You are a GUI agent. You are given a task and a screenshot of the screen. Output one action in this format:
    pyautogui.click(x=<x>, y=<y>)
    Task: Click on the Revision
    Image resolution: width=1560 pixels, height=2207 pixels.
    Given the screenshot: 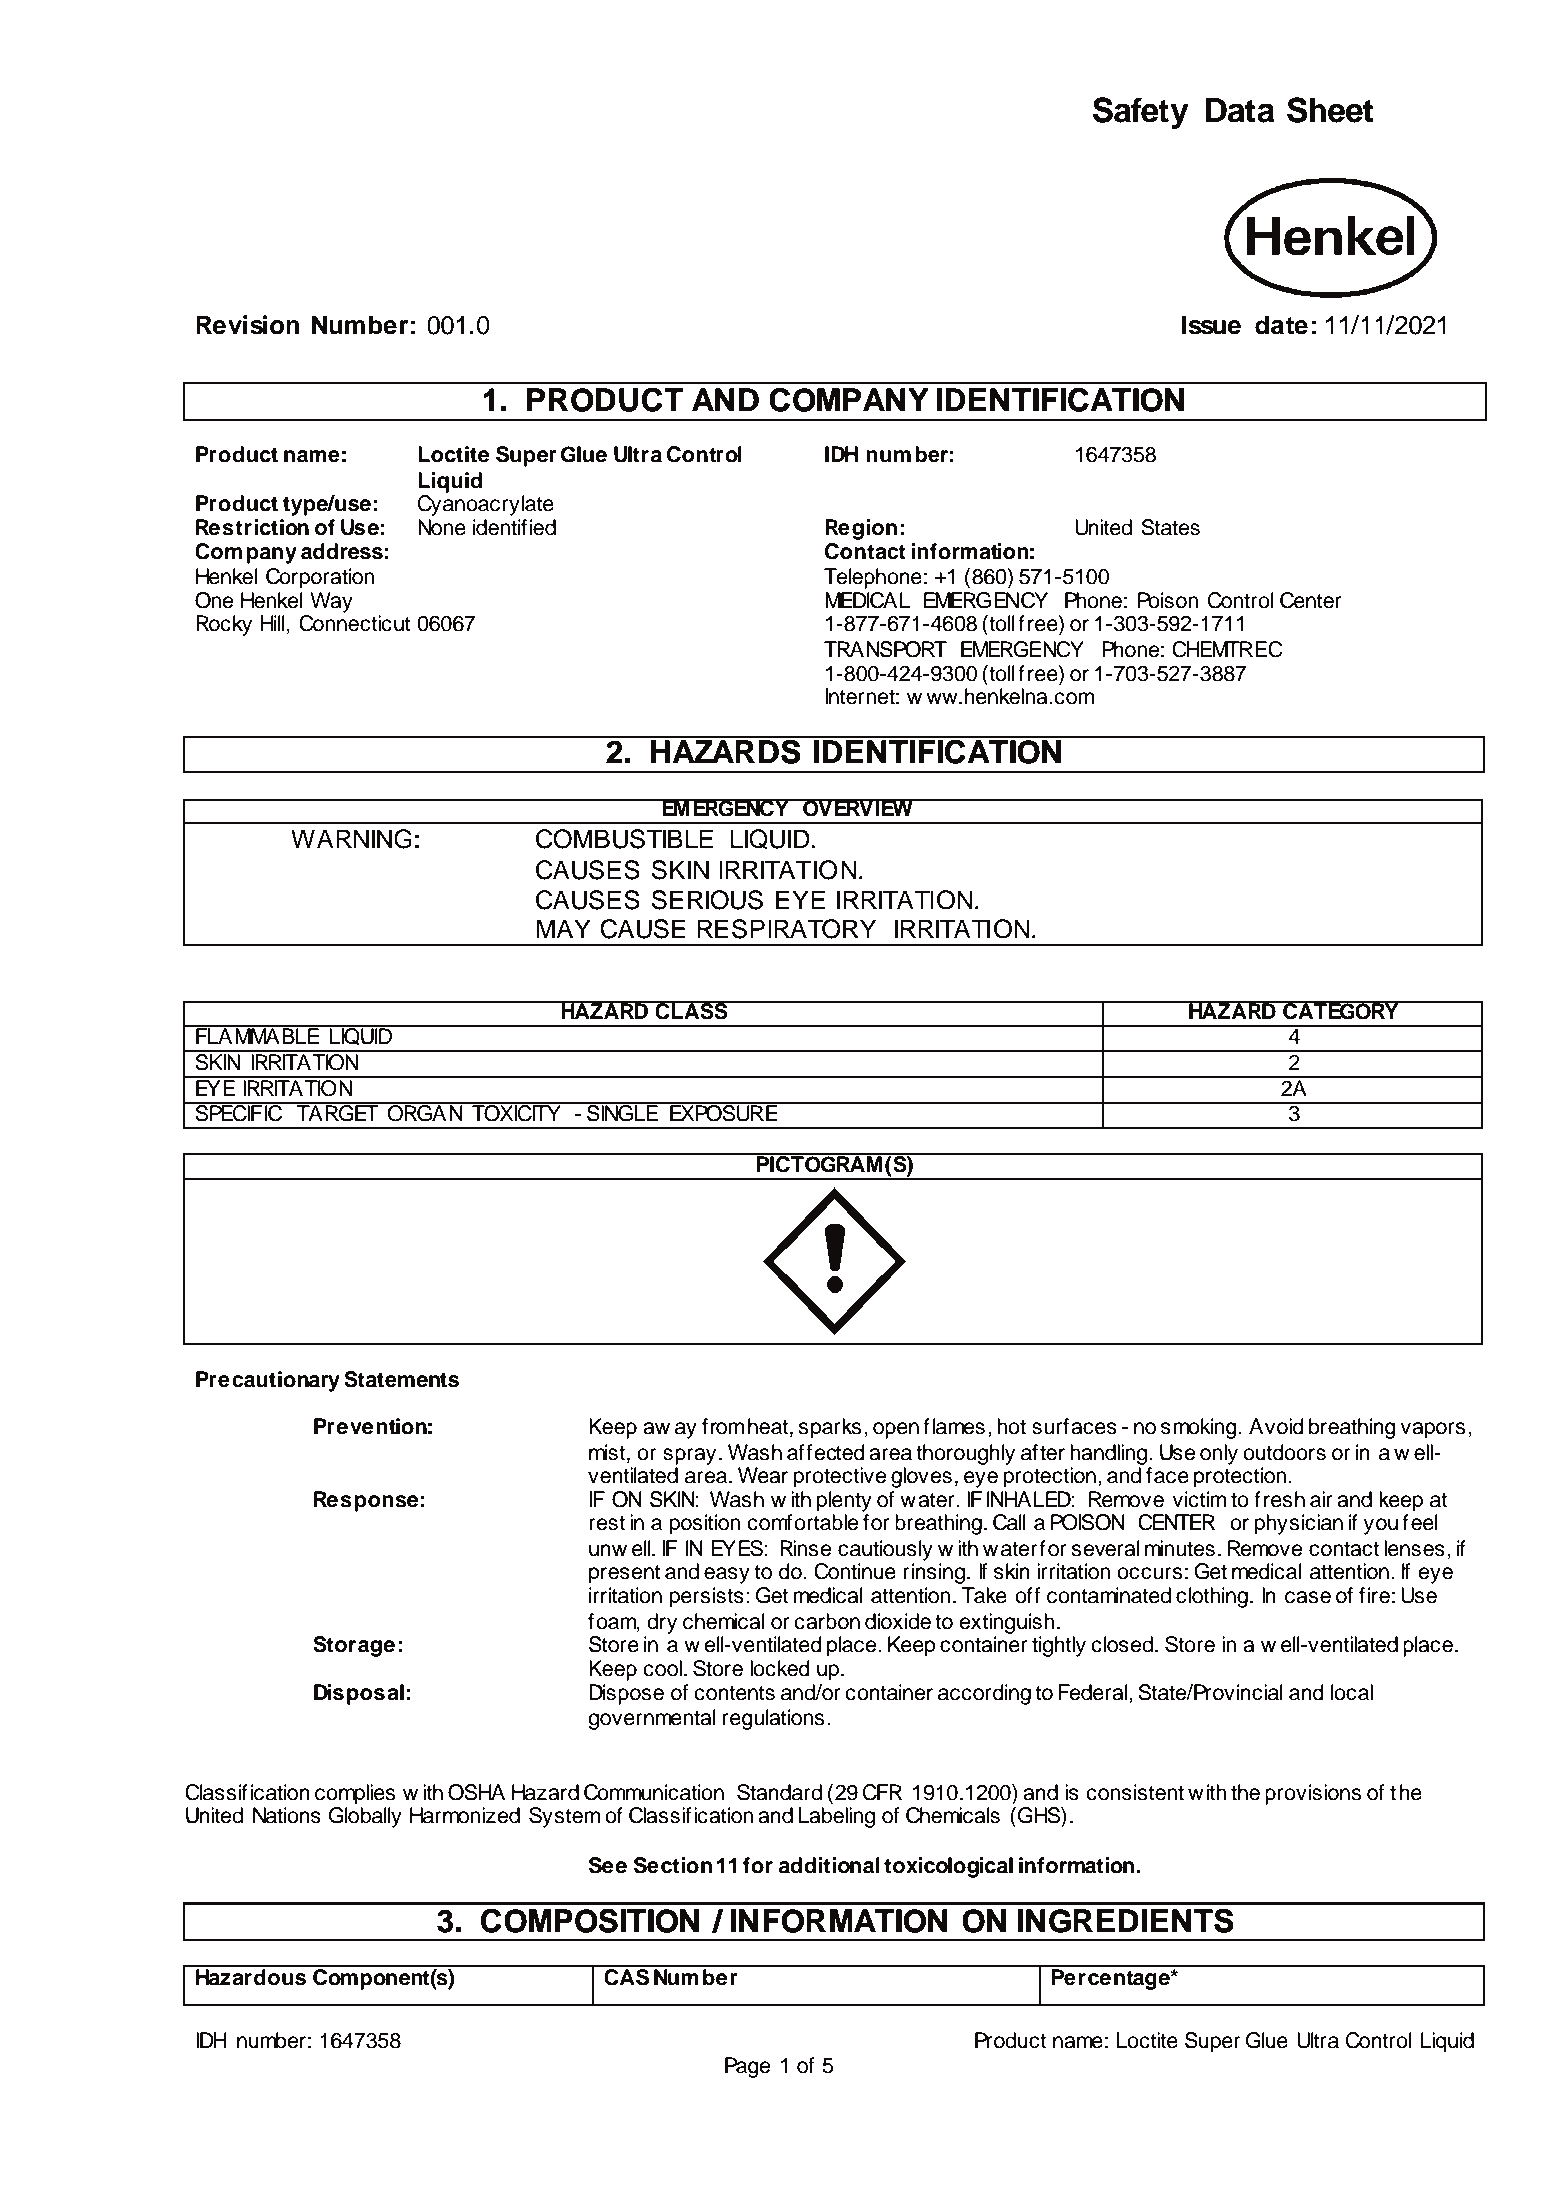 What is the action you would take?
    pyautogui.click(x=247, y=325)
